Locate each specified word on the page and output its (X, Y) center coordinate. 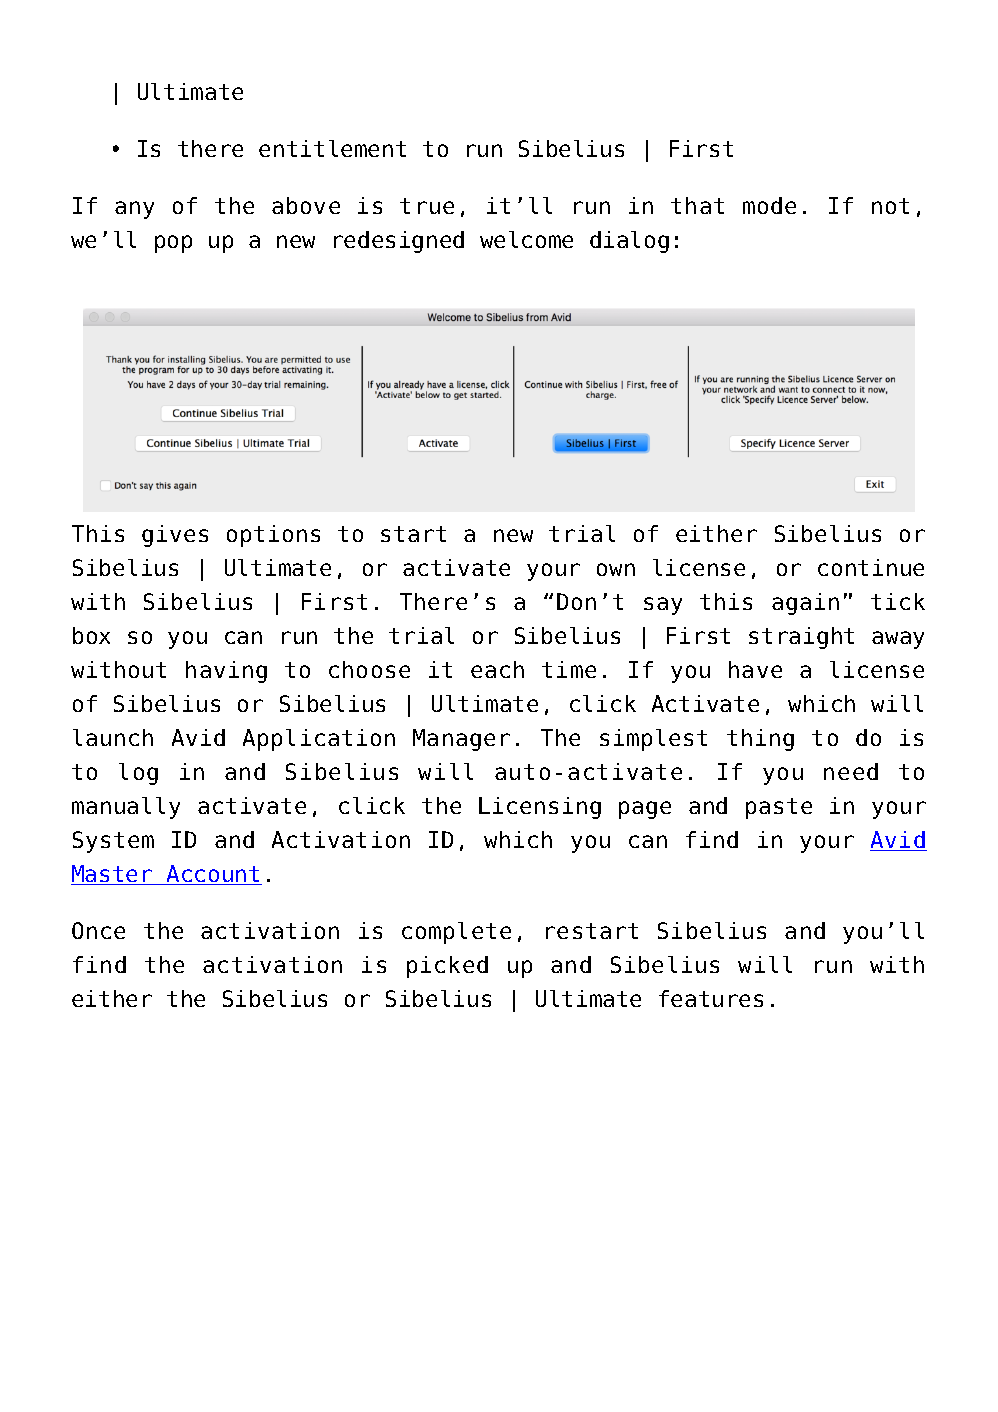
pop (173, 244)
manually (126, 808)
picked (447, 967)
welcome (526, 239)
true (427, 206)
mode (769, 205)
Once (98, 930)
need (851, 771)
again (805, 604)
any (134, 210)
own (616, 569)
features (711, 998)
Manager (461, 740)
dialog (629, 242)
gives (175, 536)
